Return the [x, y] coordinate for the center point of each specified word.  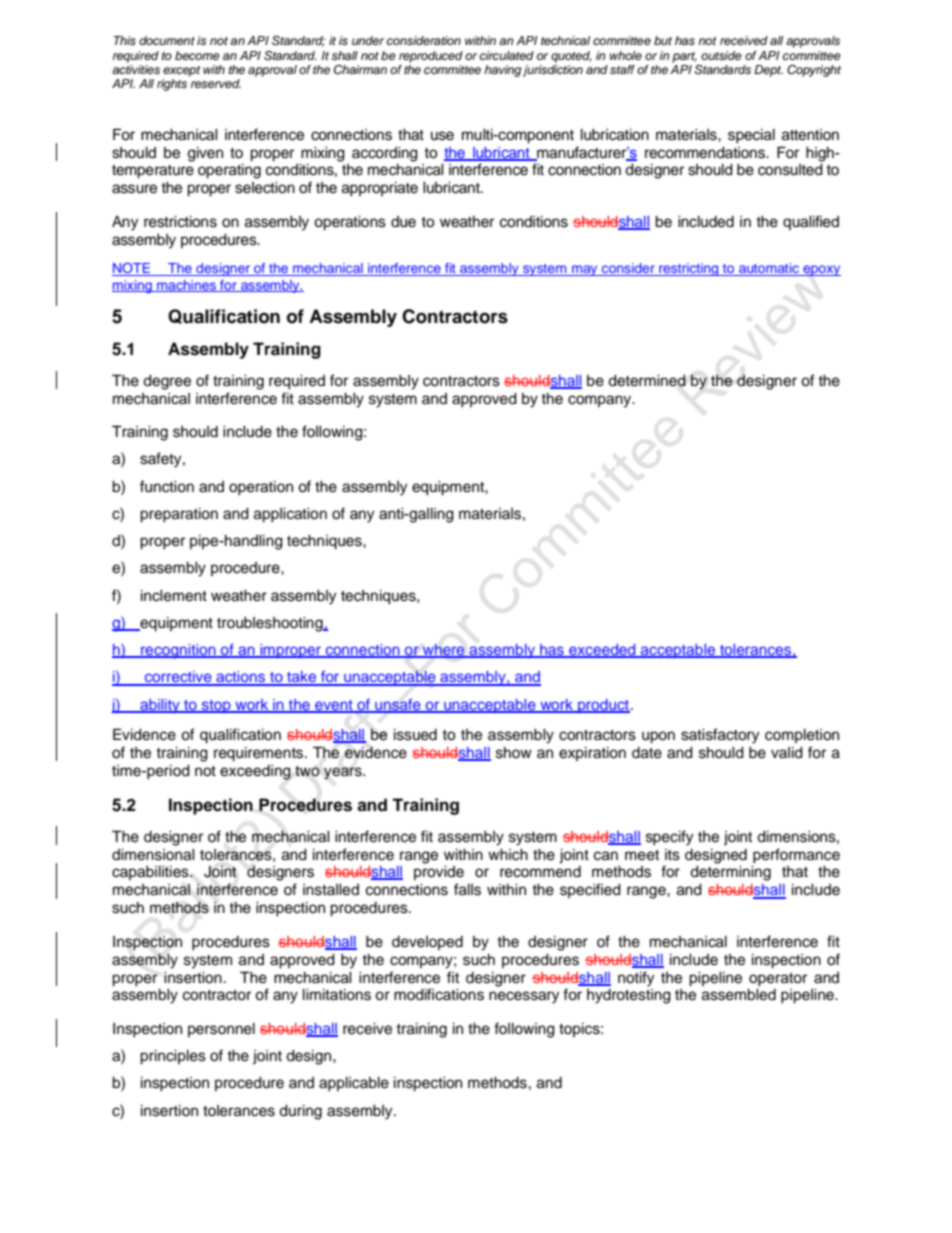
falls [467, 889]
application [290, 515]
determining [730, 873]
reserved [216, 83]
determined [647, 381]
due [403, 222]
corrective [178, 678]
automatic [769, 269]
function [167, 486]
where [444, 651]
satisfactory [720, 736]
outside [721, 55]
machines [186, 286]
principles [173, 1057]
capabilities [151, 873]
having [502, 71]
